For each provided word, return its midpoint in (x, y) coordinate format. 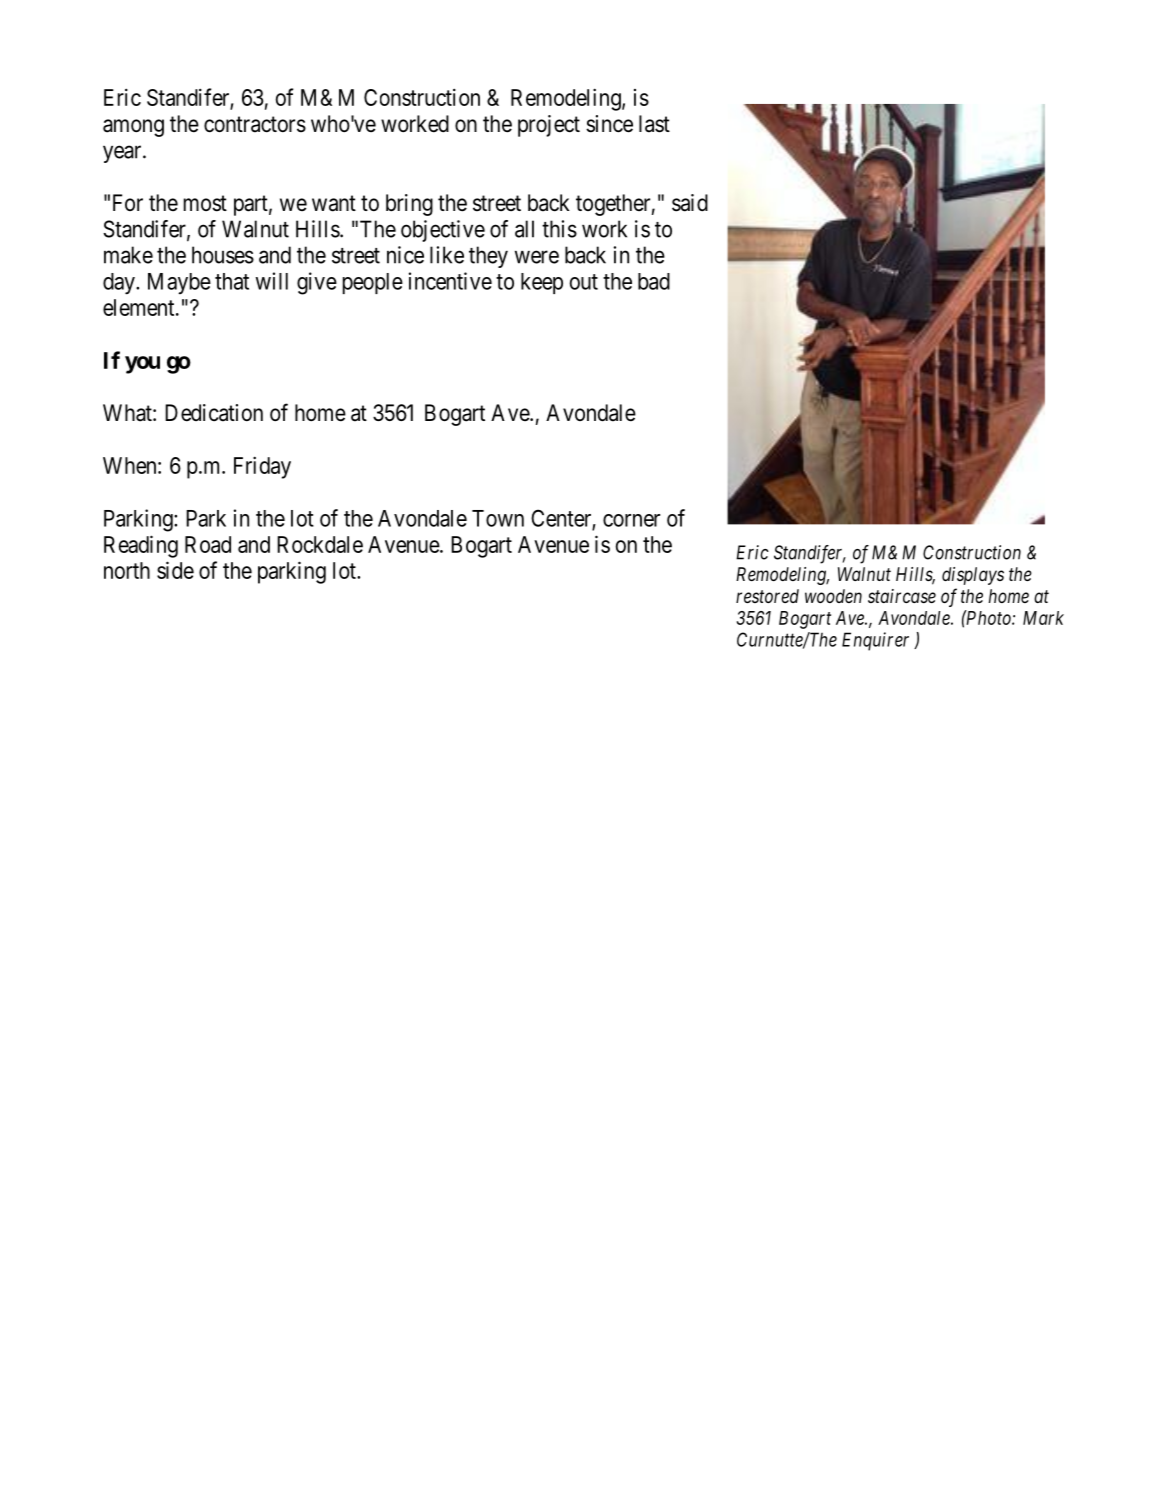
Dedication (214, 413)
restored (767, 596)
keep (542, 283)
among (133, 128)
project (549, 126)
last (654, 124)
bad (654, 281)
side (175, 570)
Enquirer (875, 641)
